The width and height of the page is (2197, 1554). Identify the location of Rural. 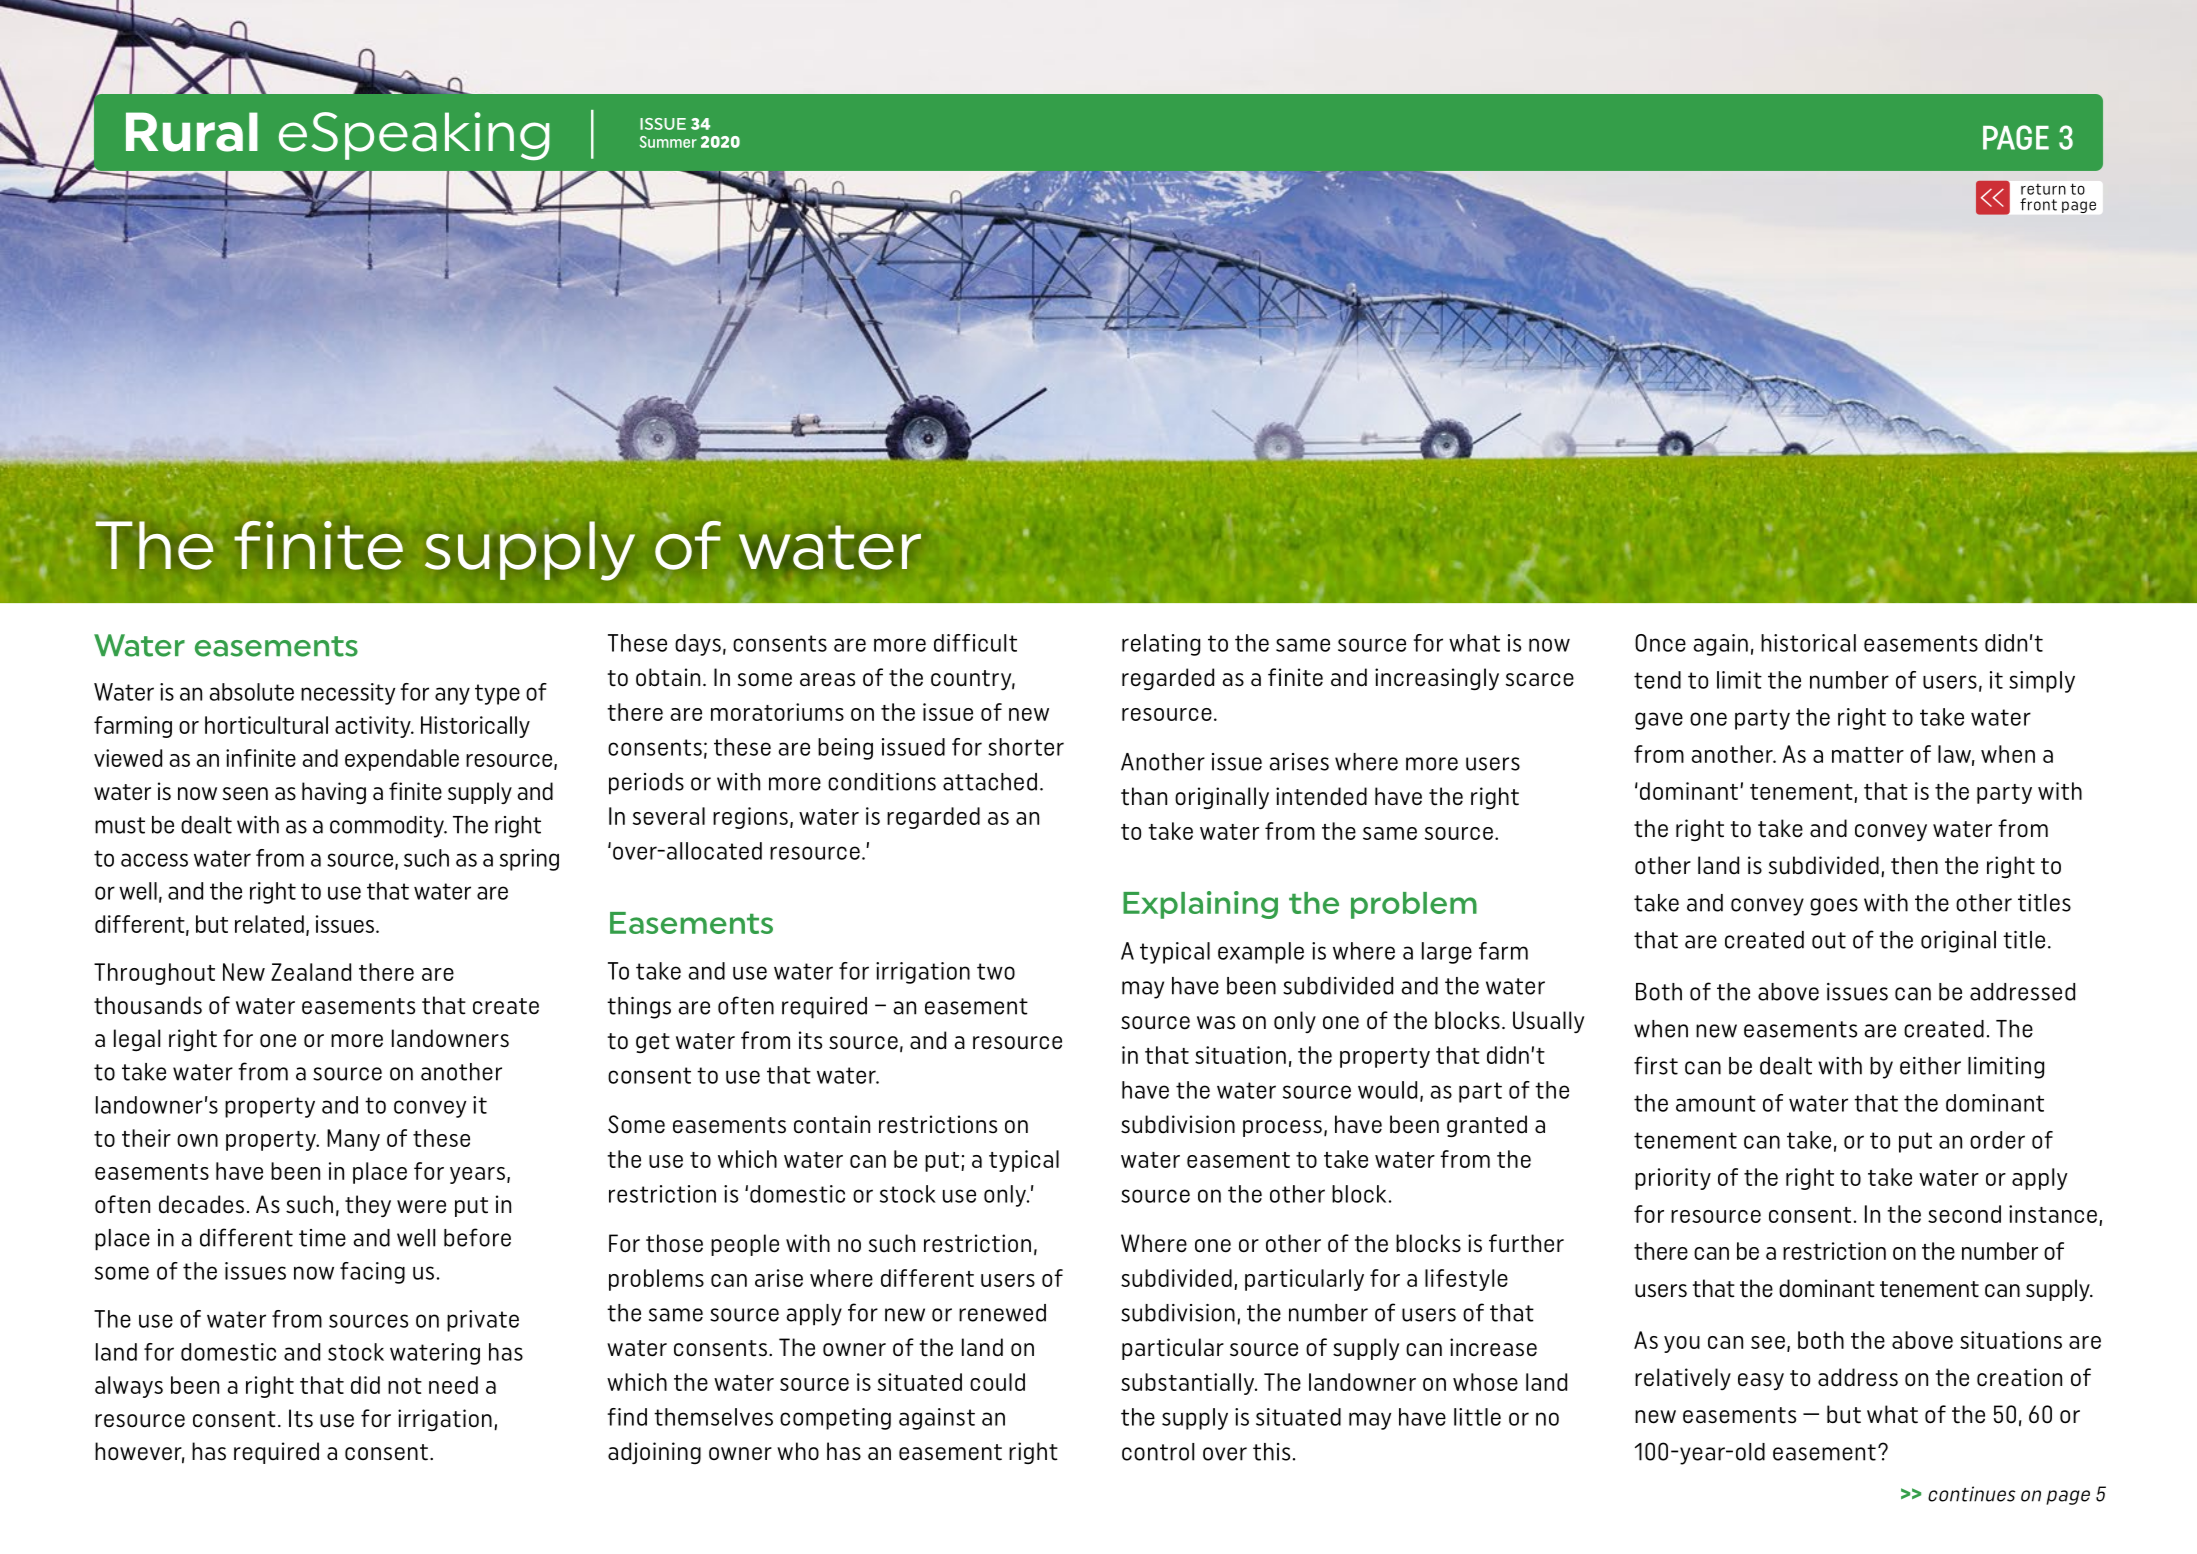
(192, 132).
